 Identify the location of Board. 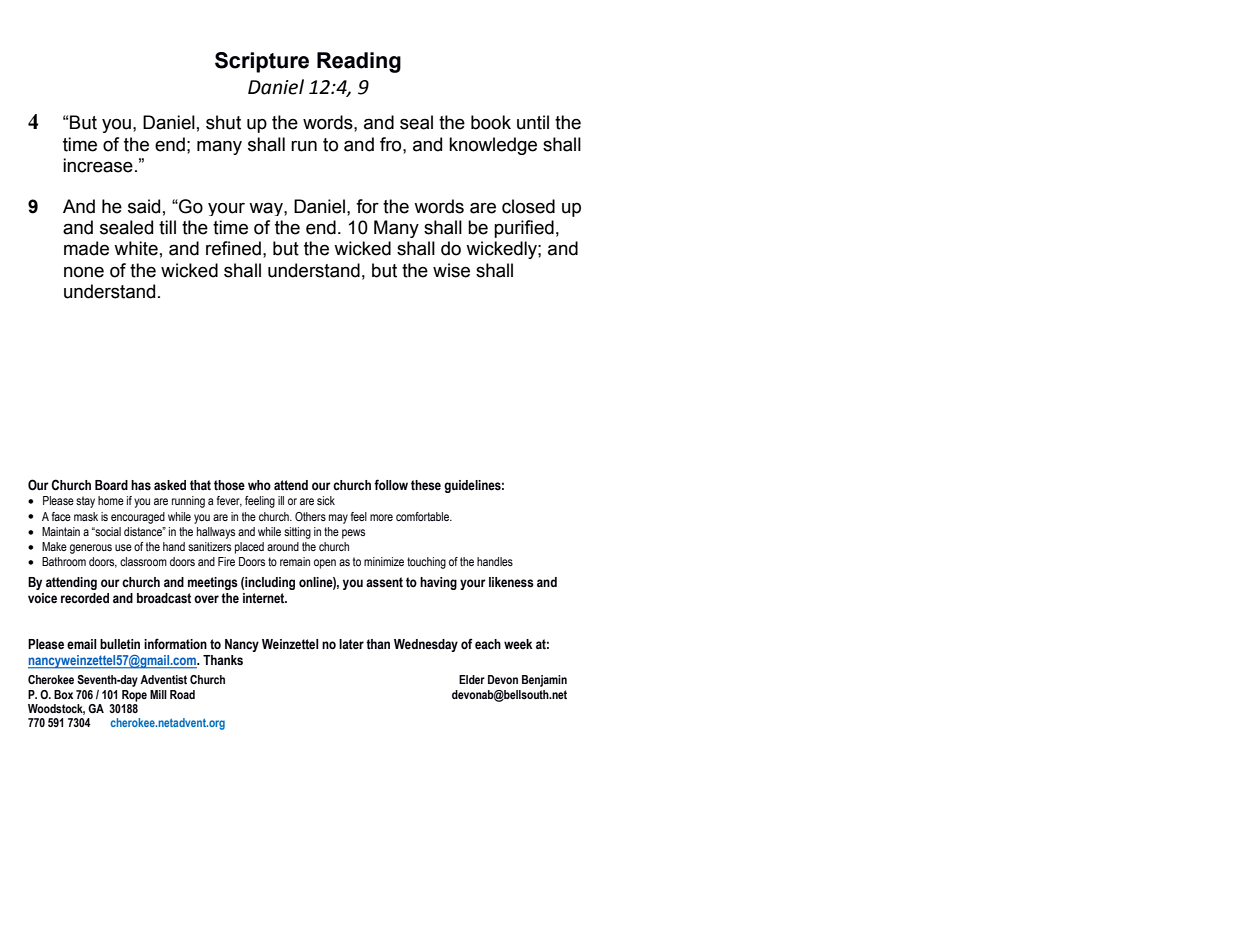
(111, 485).
